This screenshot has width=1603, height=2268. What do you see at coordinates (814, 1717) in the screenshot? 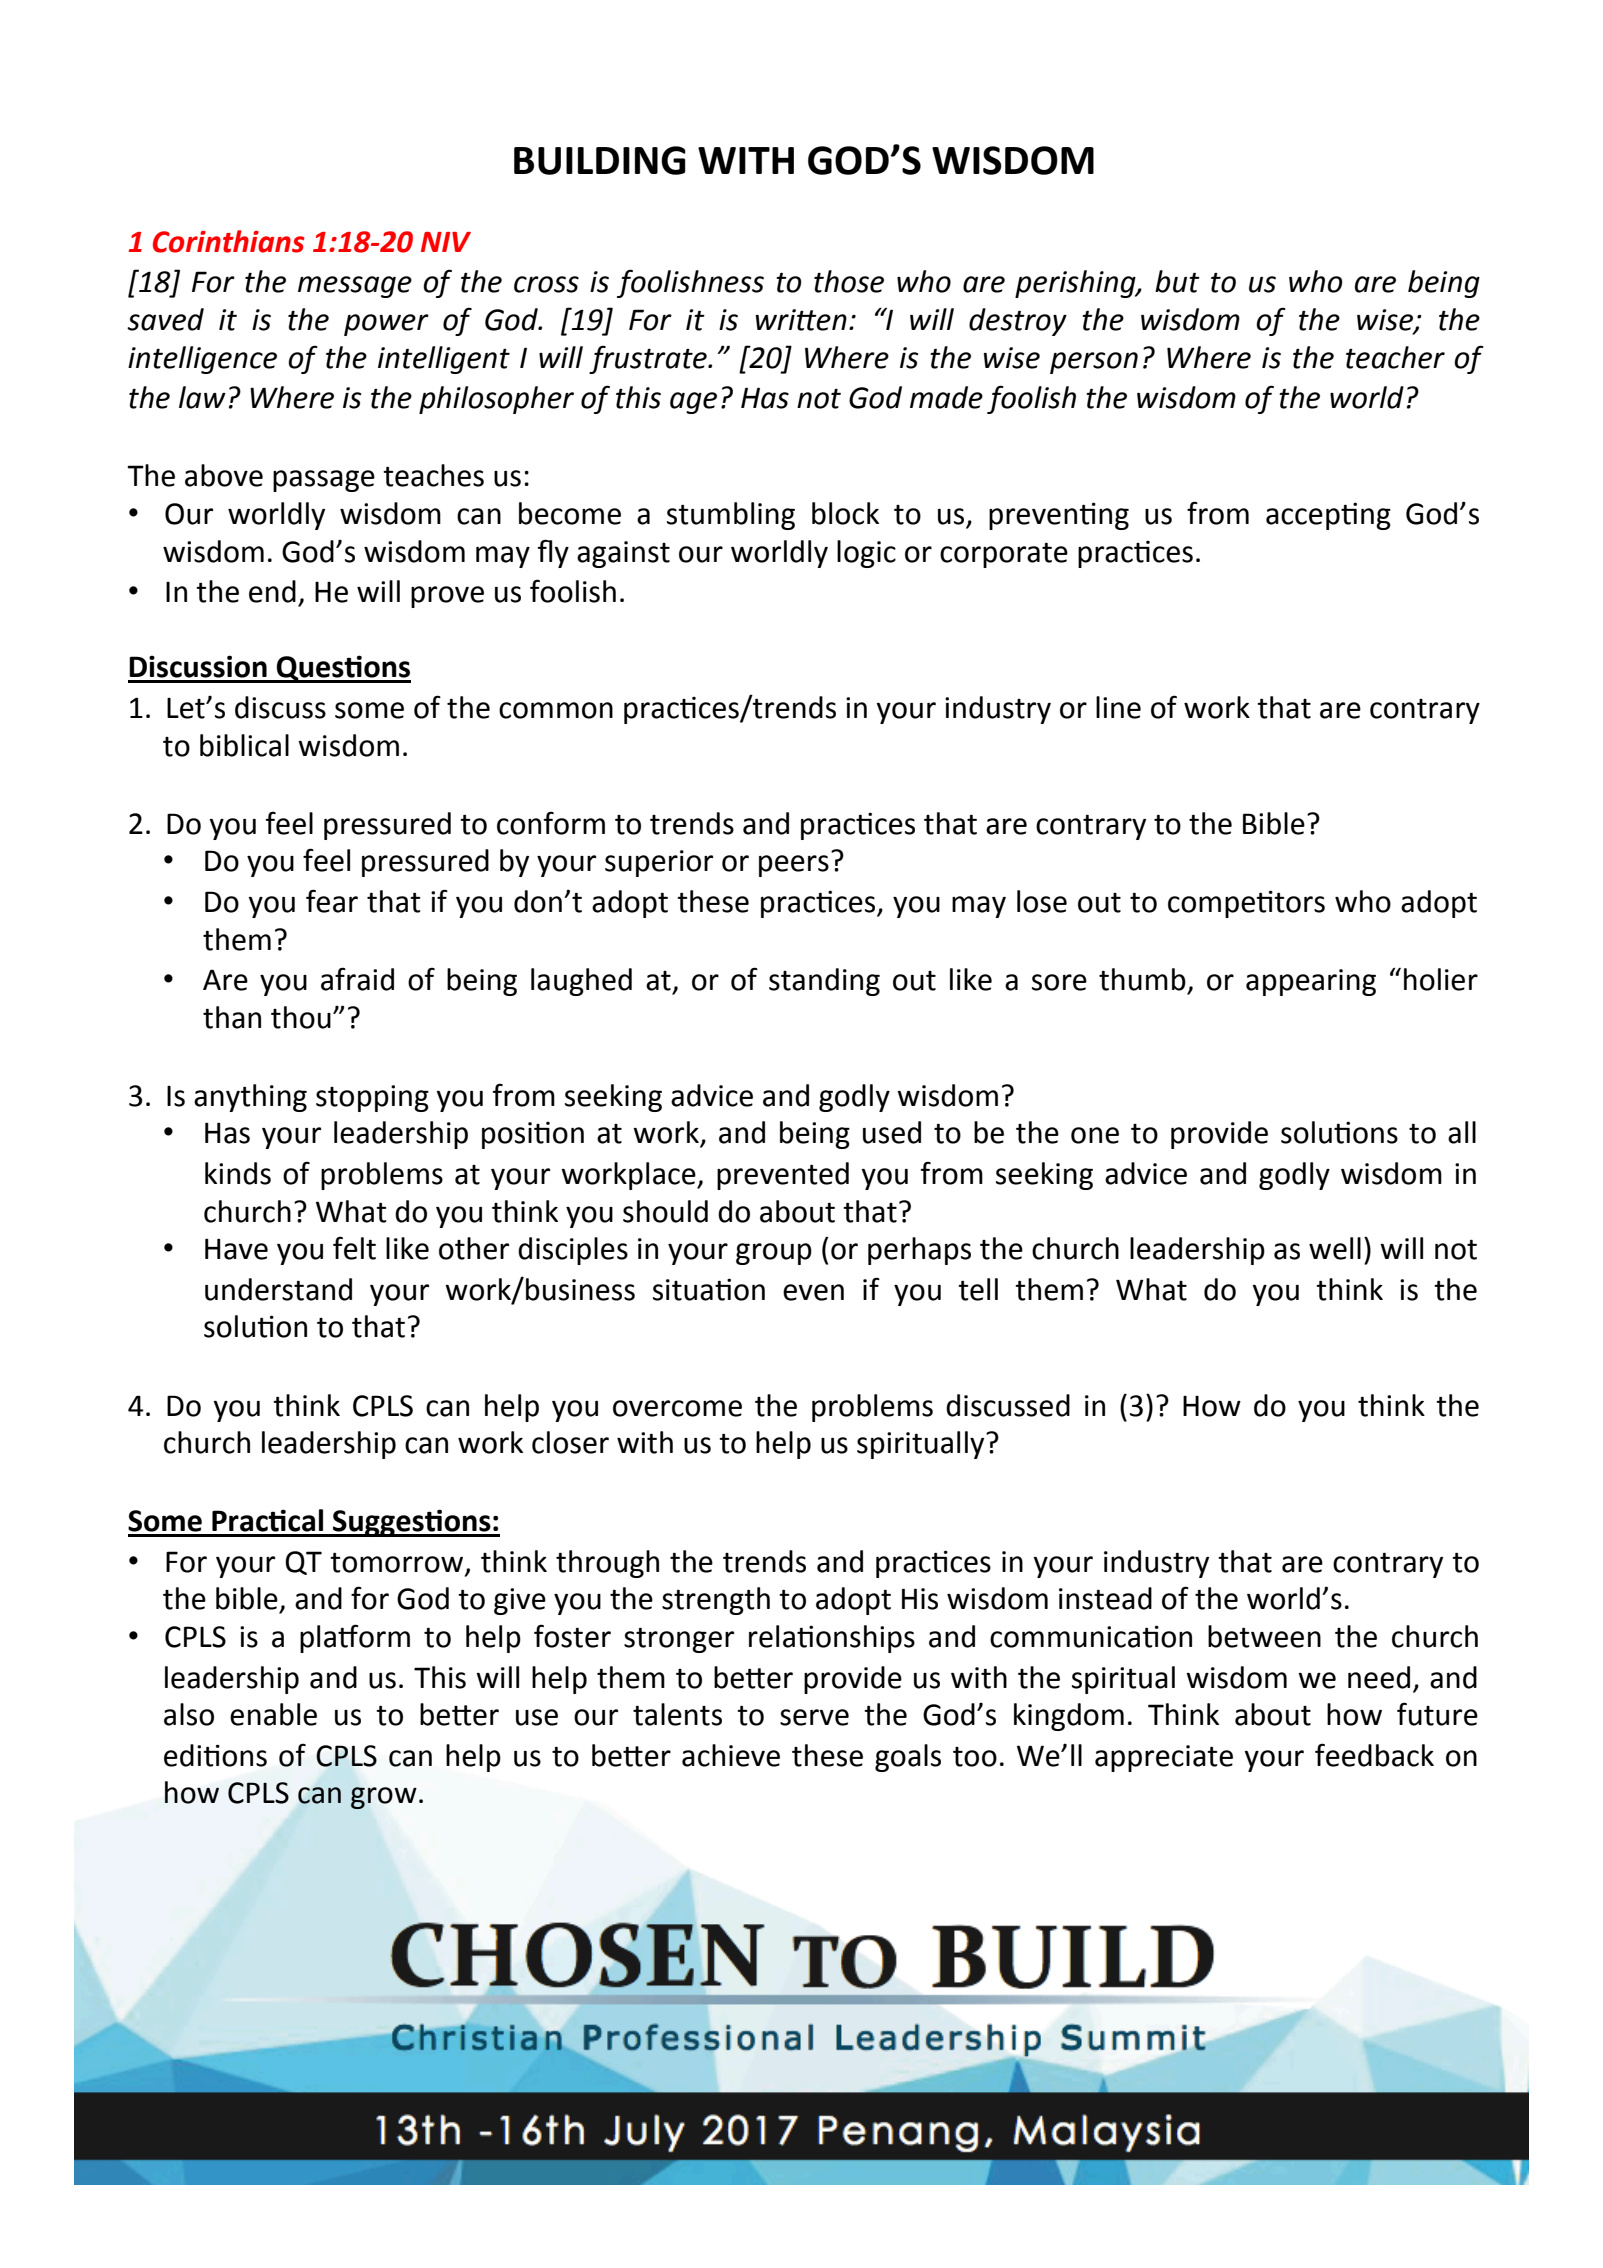
I see `serve` at bounding box center [814, 1717].
